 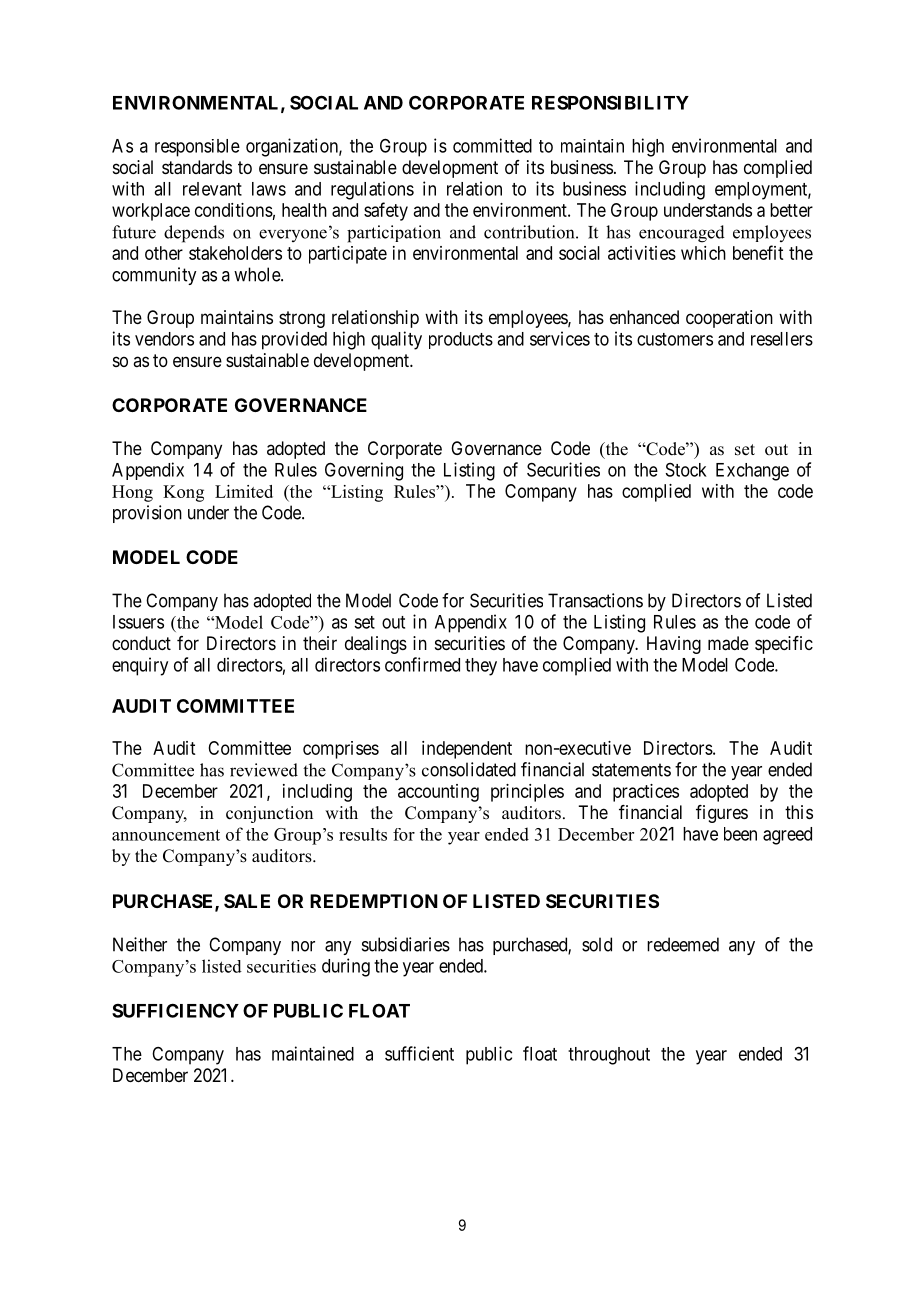 What do you see at coordinates (728, 643) in the screenshot?
I see `made` at bounding box center [728, 643].
